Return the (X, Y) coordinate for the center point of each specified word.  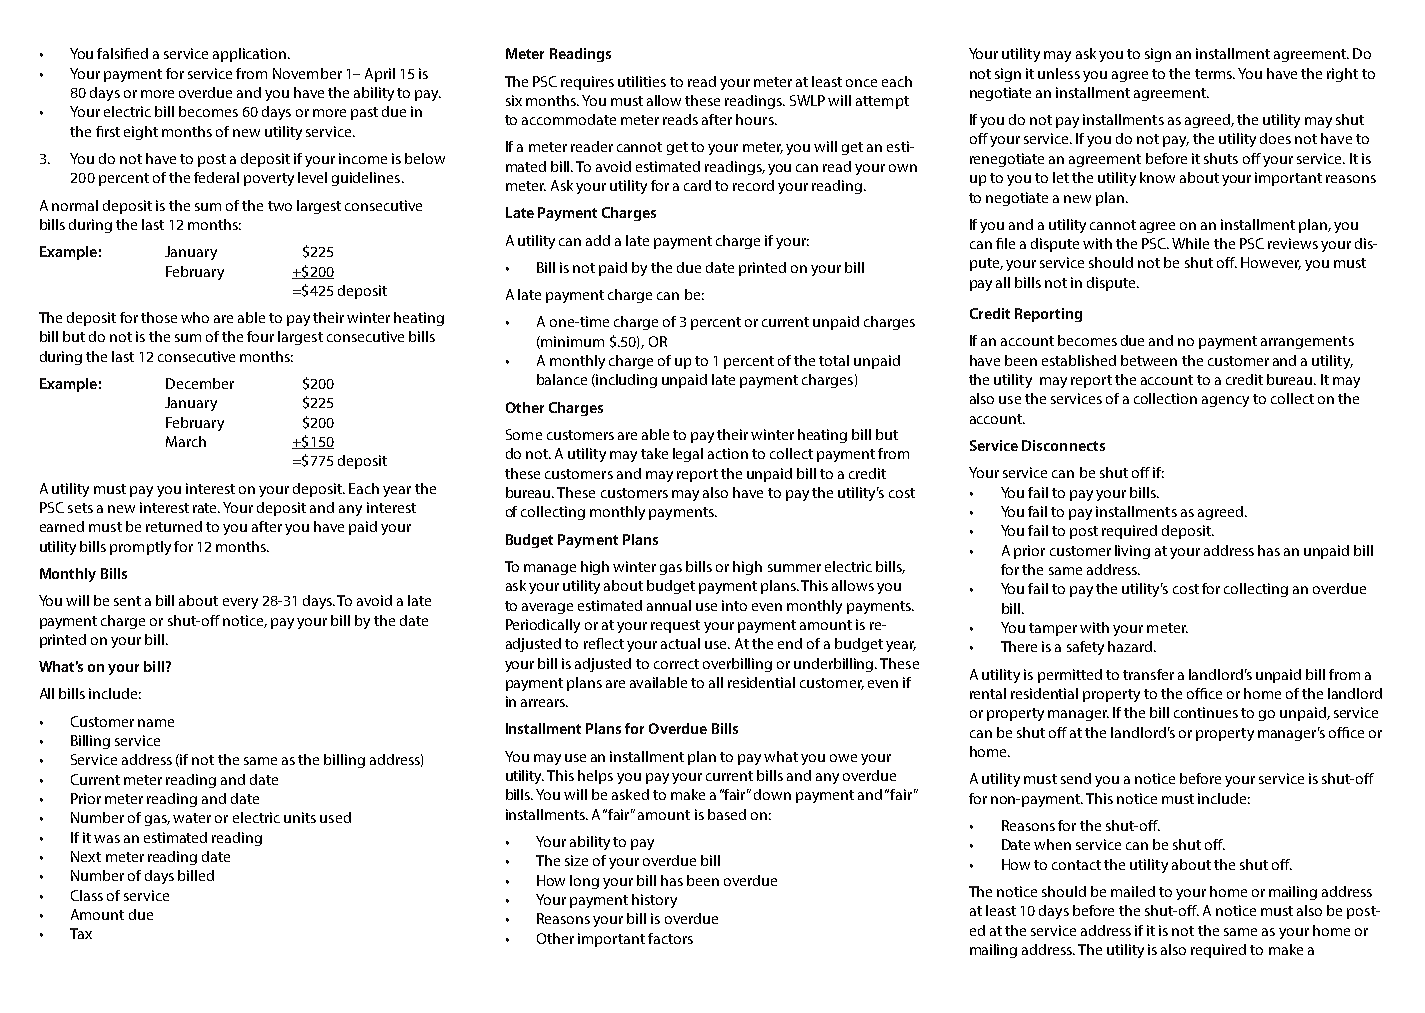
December (200, 383)
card (697, 185)
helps (595, 777)
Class (87, 895)
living (1132, 552)
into (734, 605)
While (1190, 243)
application (251, 55)
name (156, 723)
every (240, 603)
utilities (642, 81)
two (280, 206)
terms (1214, 74)
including (626, 381)
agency (1225, 401)
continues (1206, 712)
